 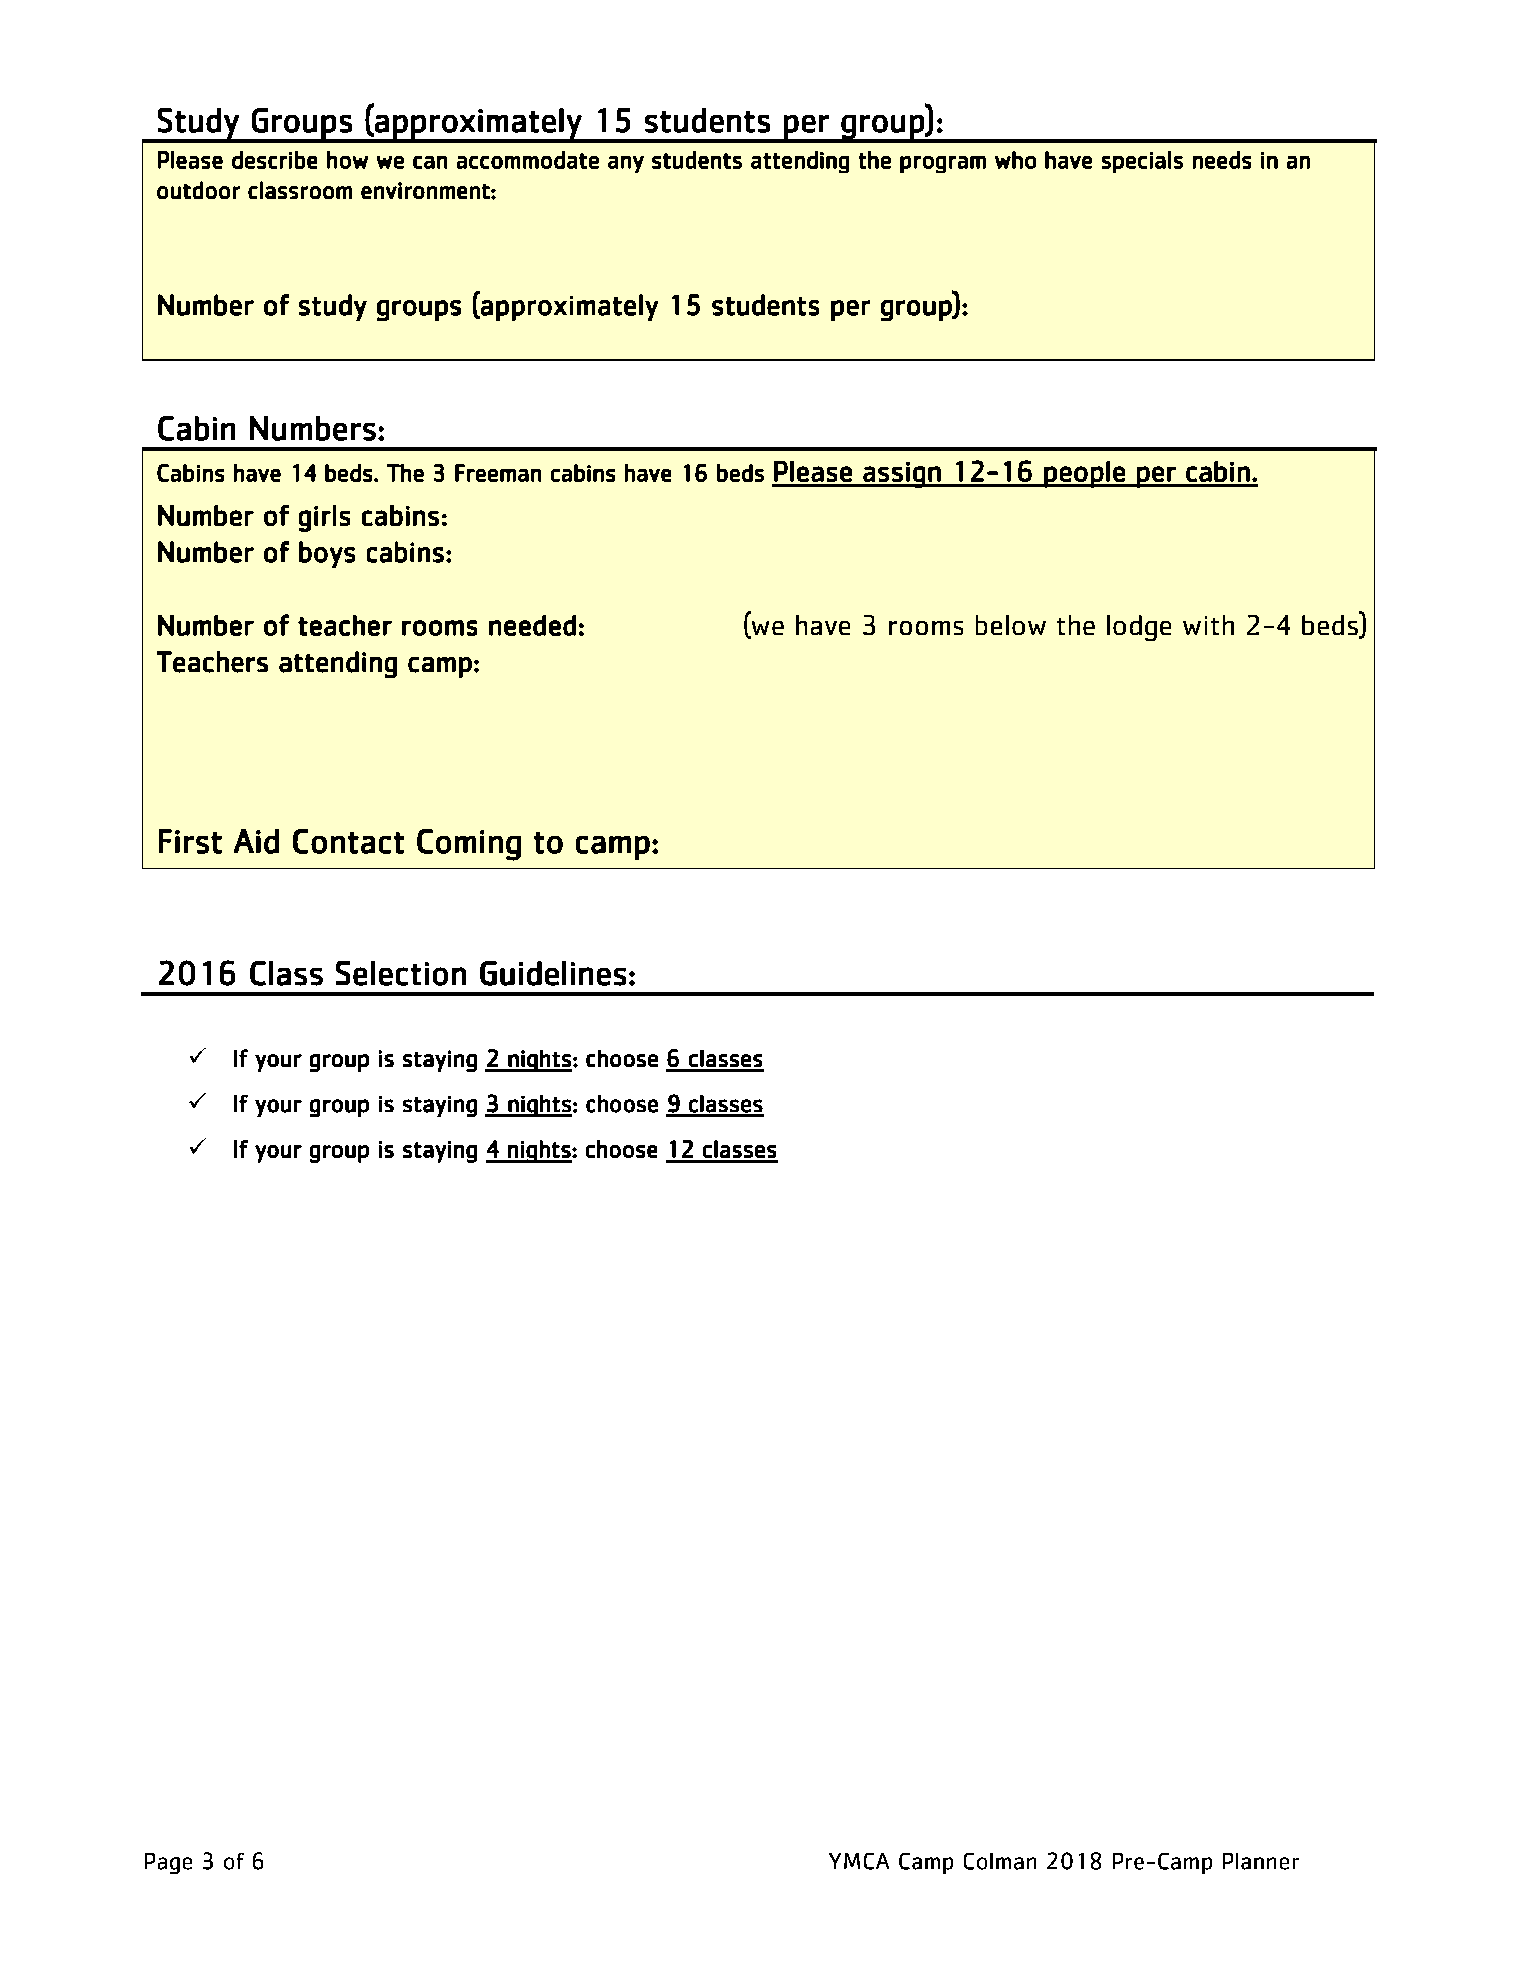 What do you see at coordinates (1139, 628) in the screenshot?
I see `lodge` at bounding box center [1139, 628].
